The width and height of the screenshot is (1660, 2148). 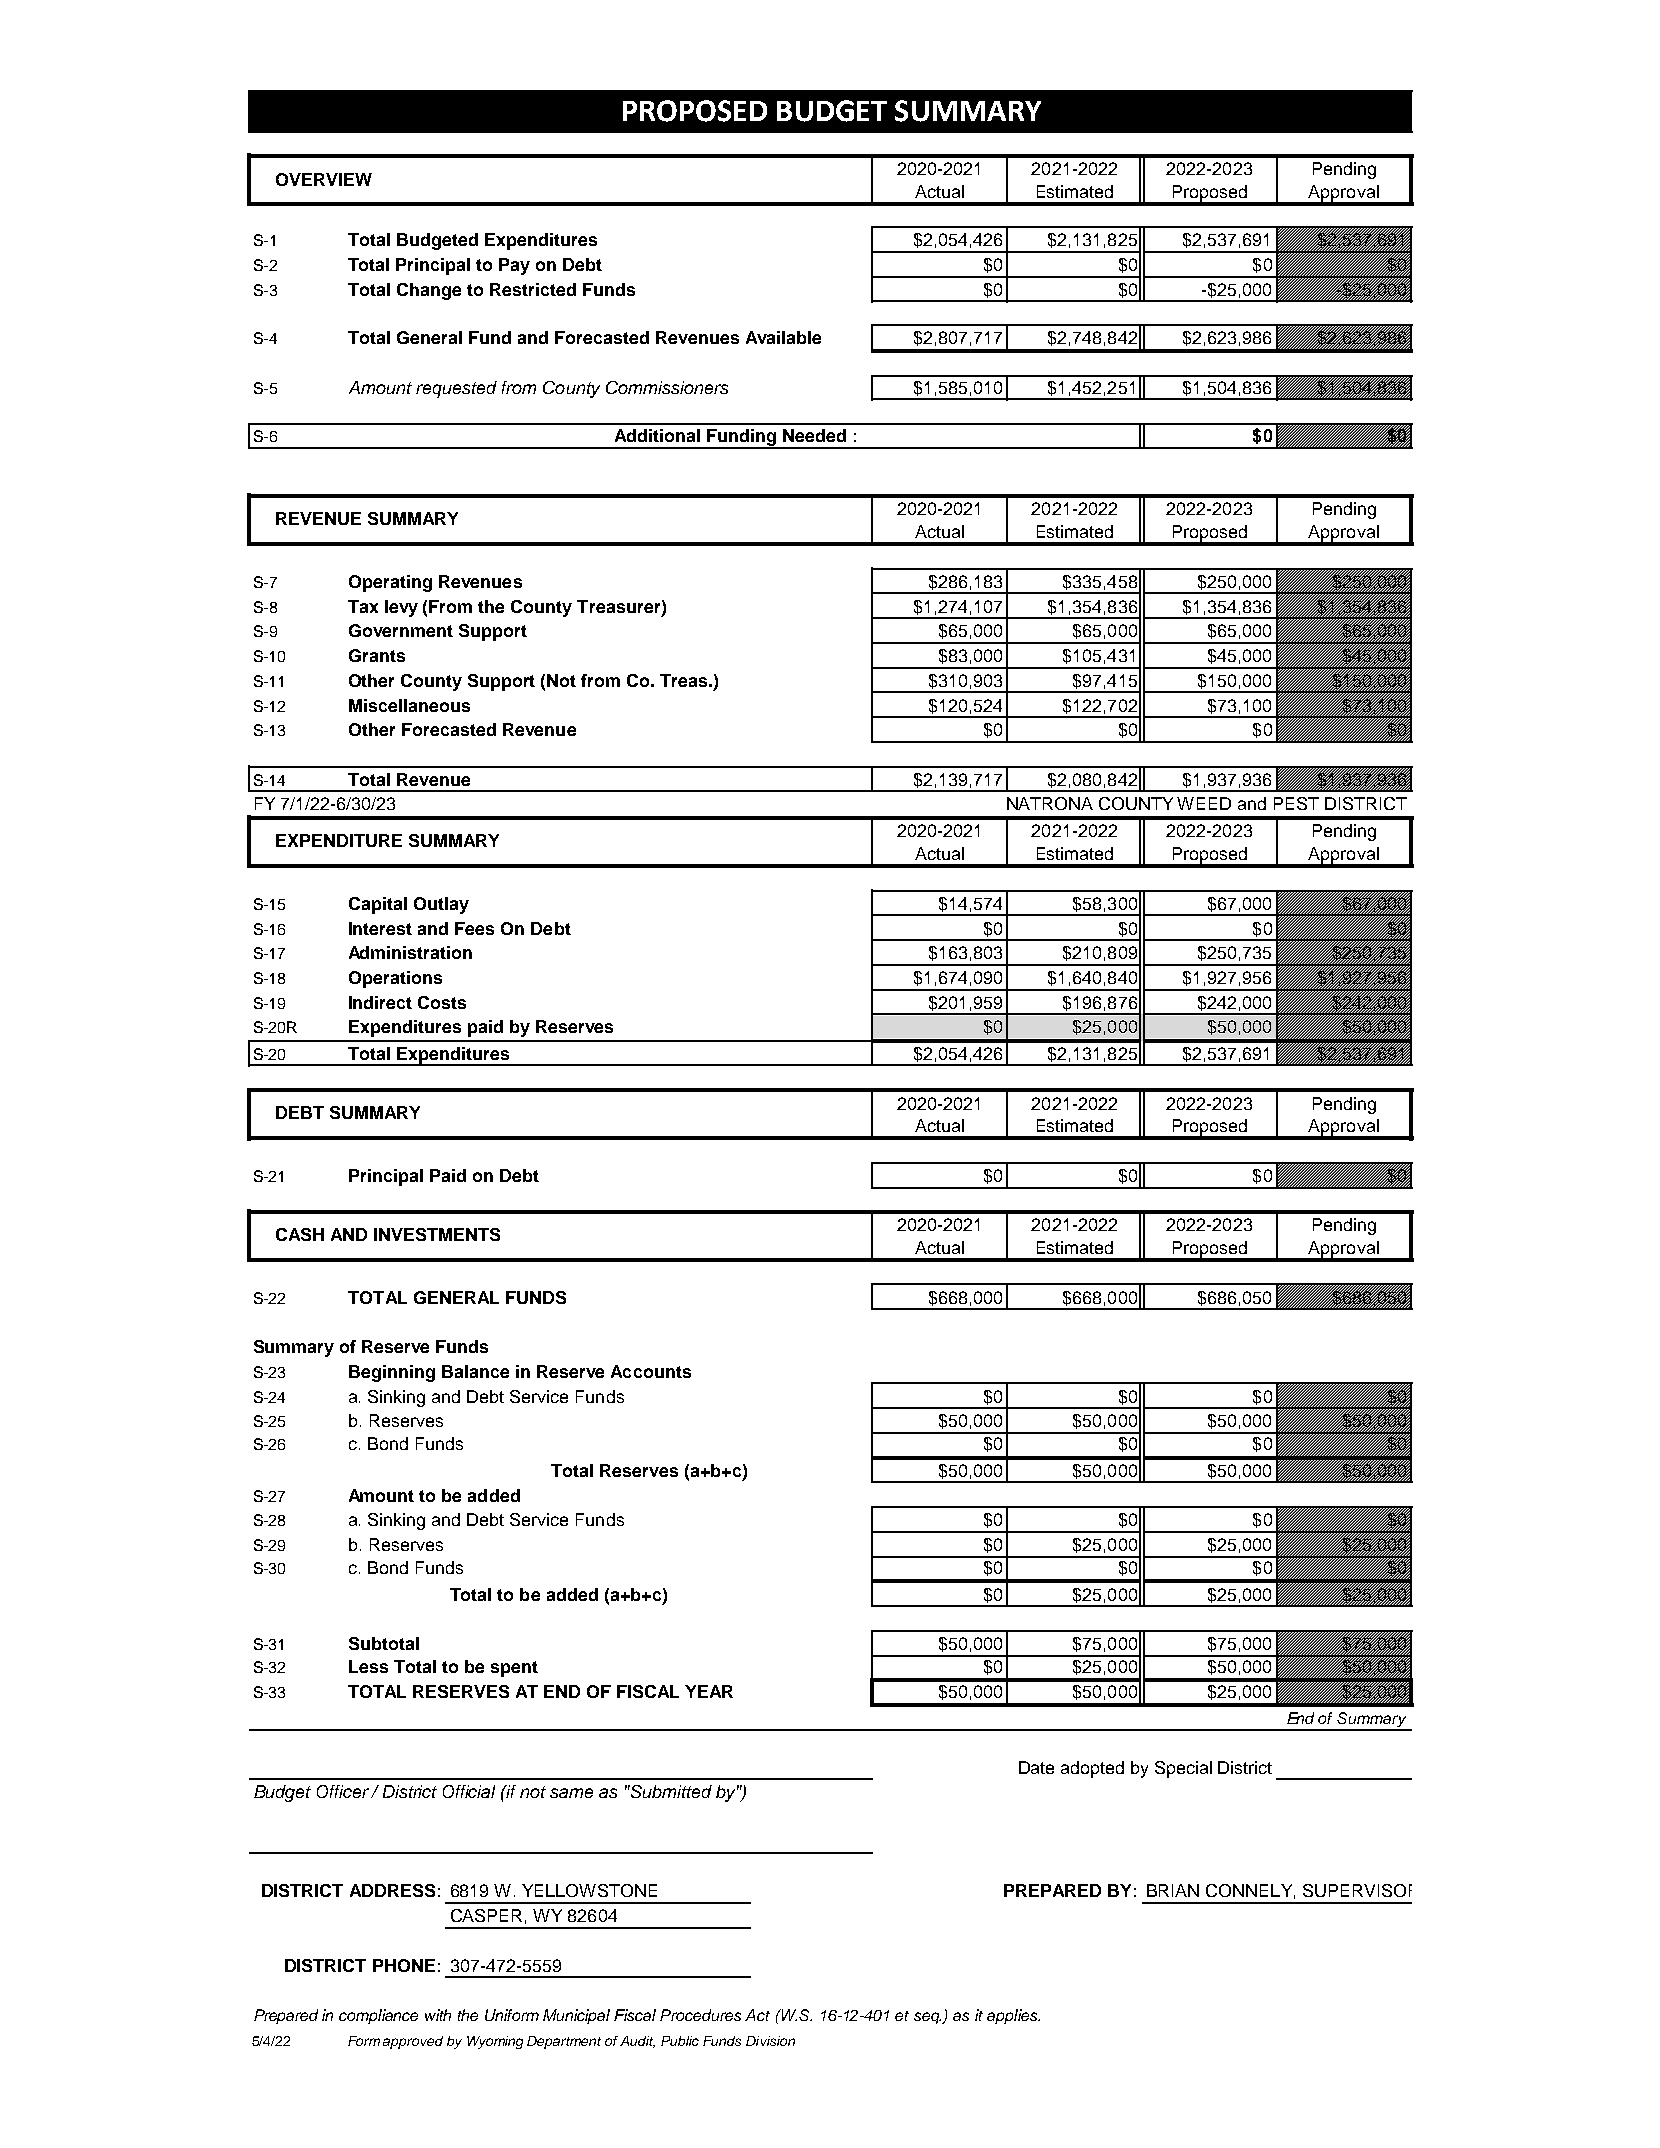 I want to click on PHONE, so click(x=404, y=1965).
